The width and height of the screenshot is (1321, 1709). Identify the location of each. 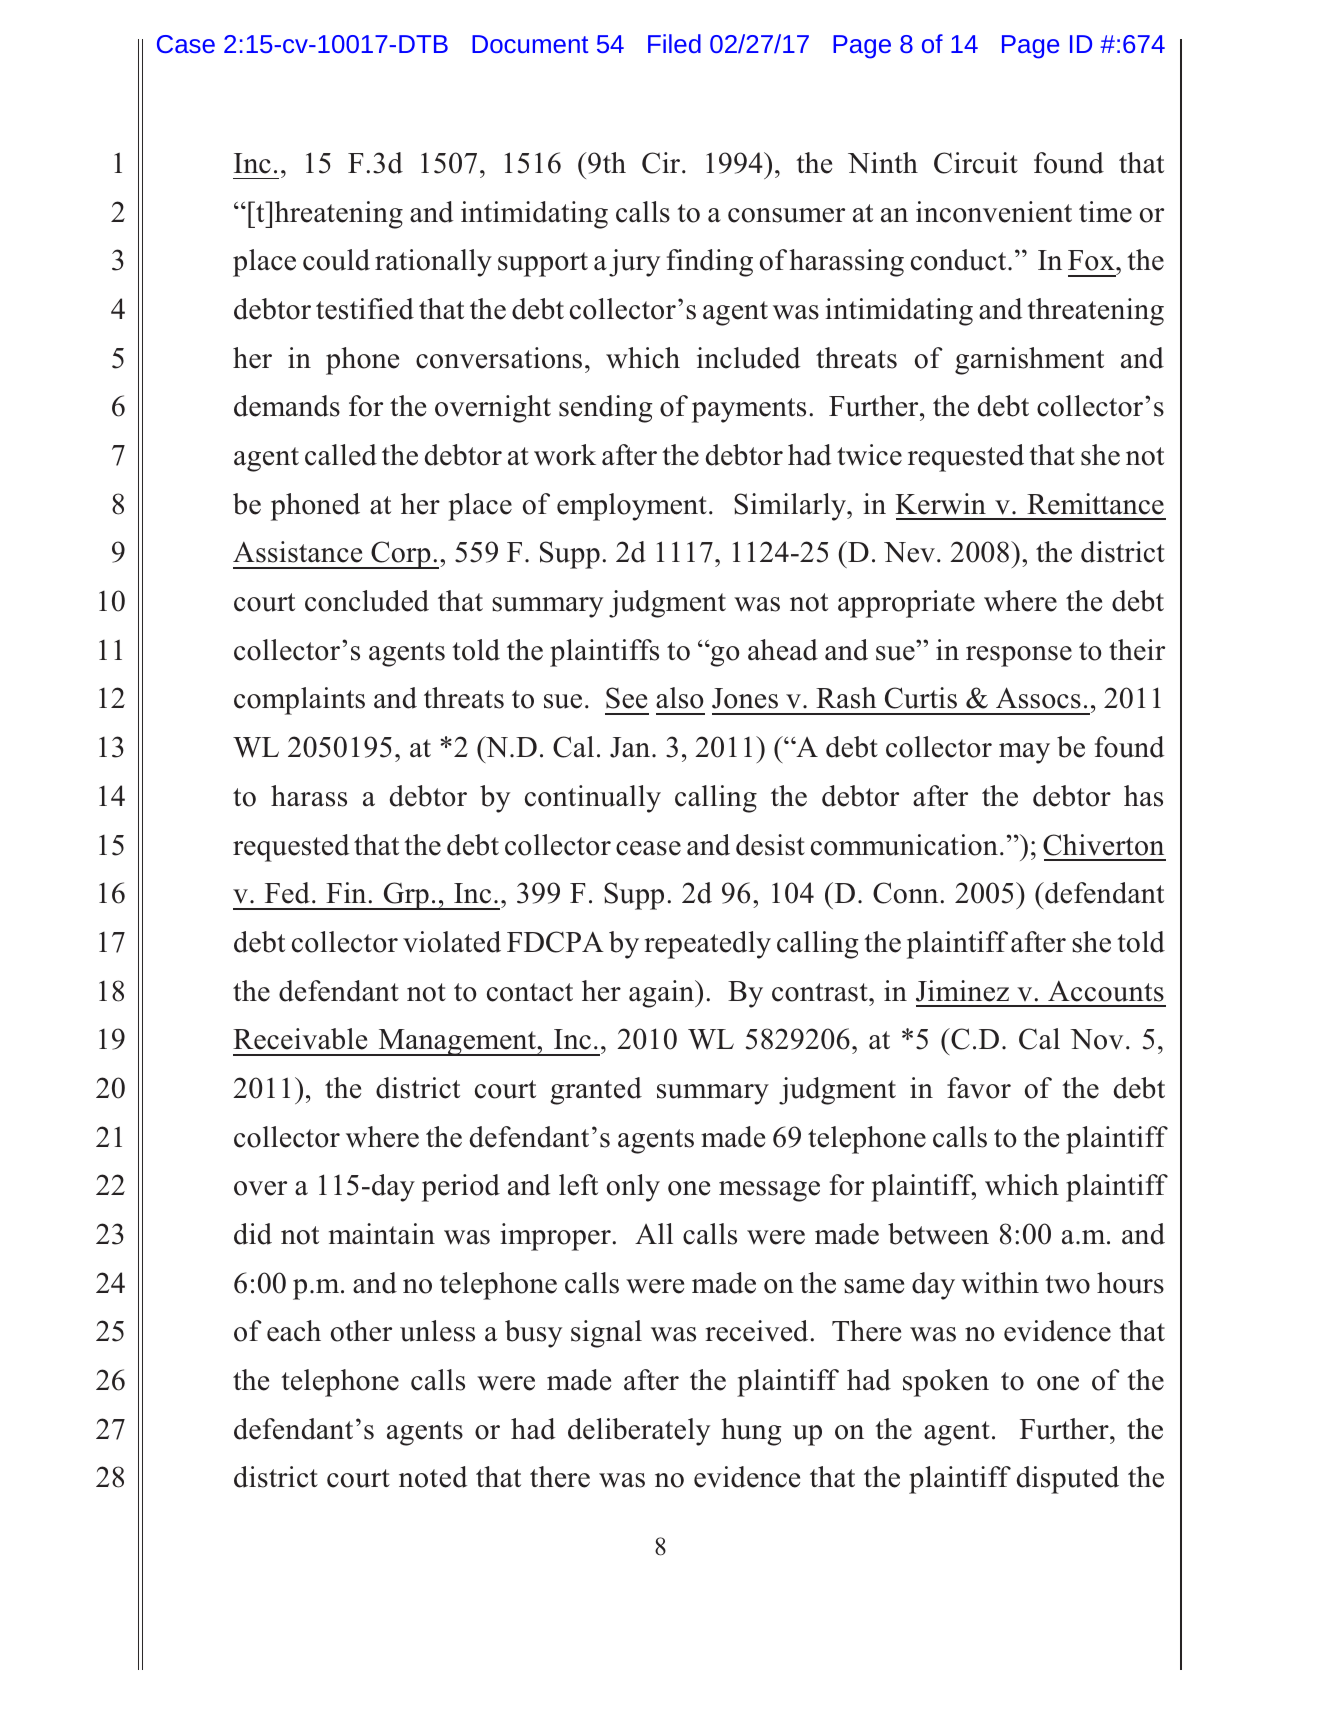
(294, 1331).
